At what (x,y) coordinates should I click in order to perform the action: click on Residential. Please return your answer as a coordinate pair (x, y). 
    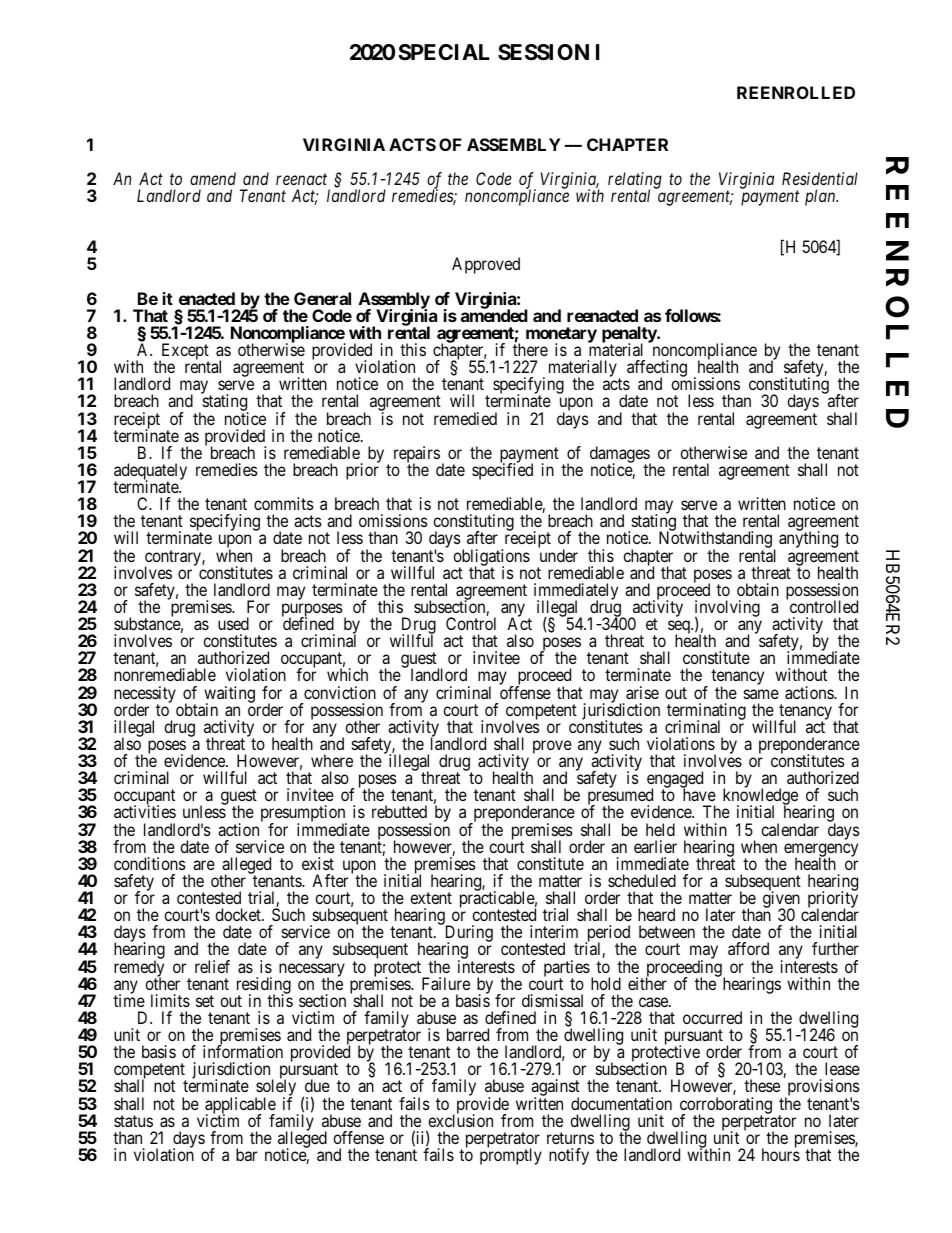
    Looking at the image, I should click on (820, 178).
